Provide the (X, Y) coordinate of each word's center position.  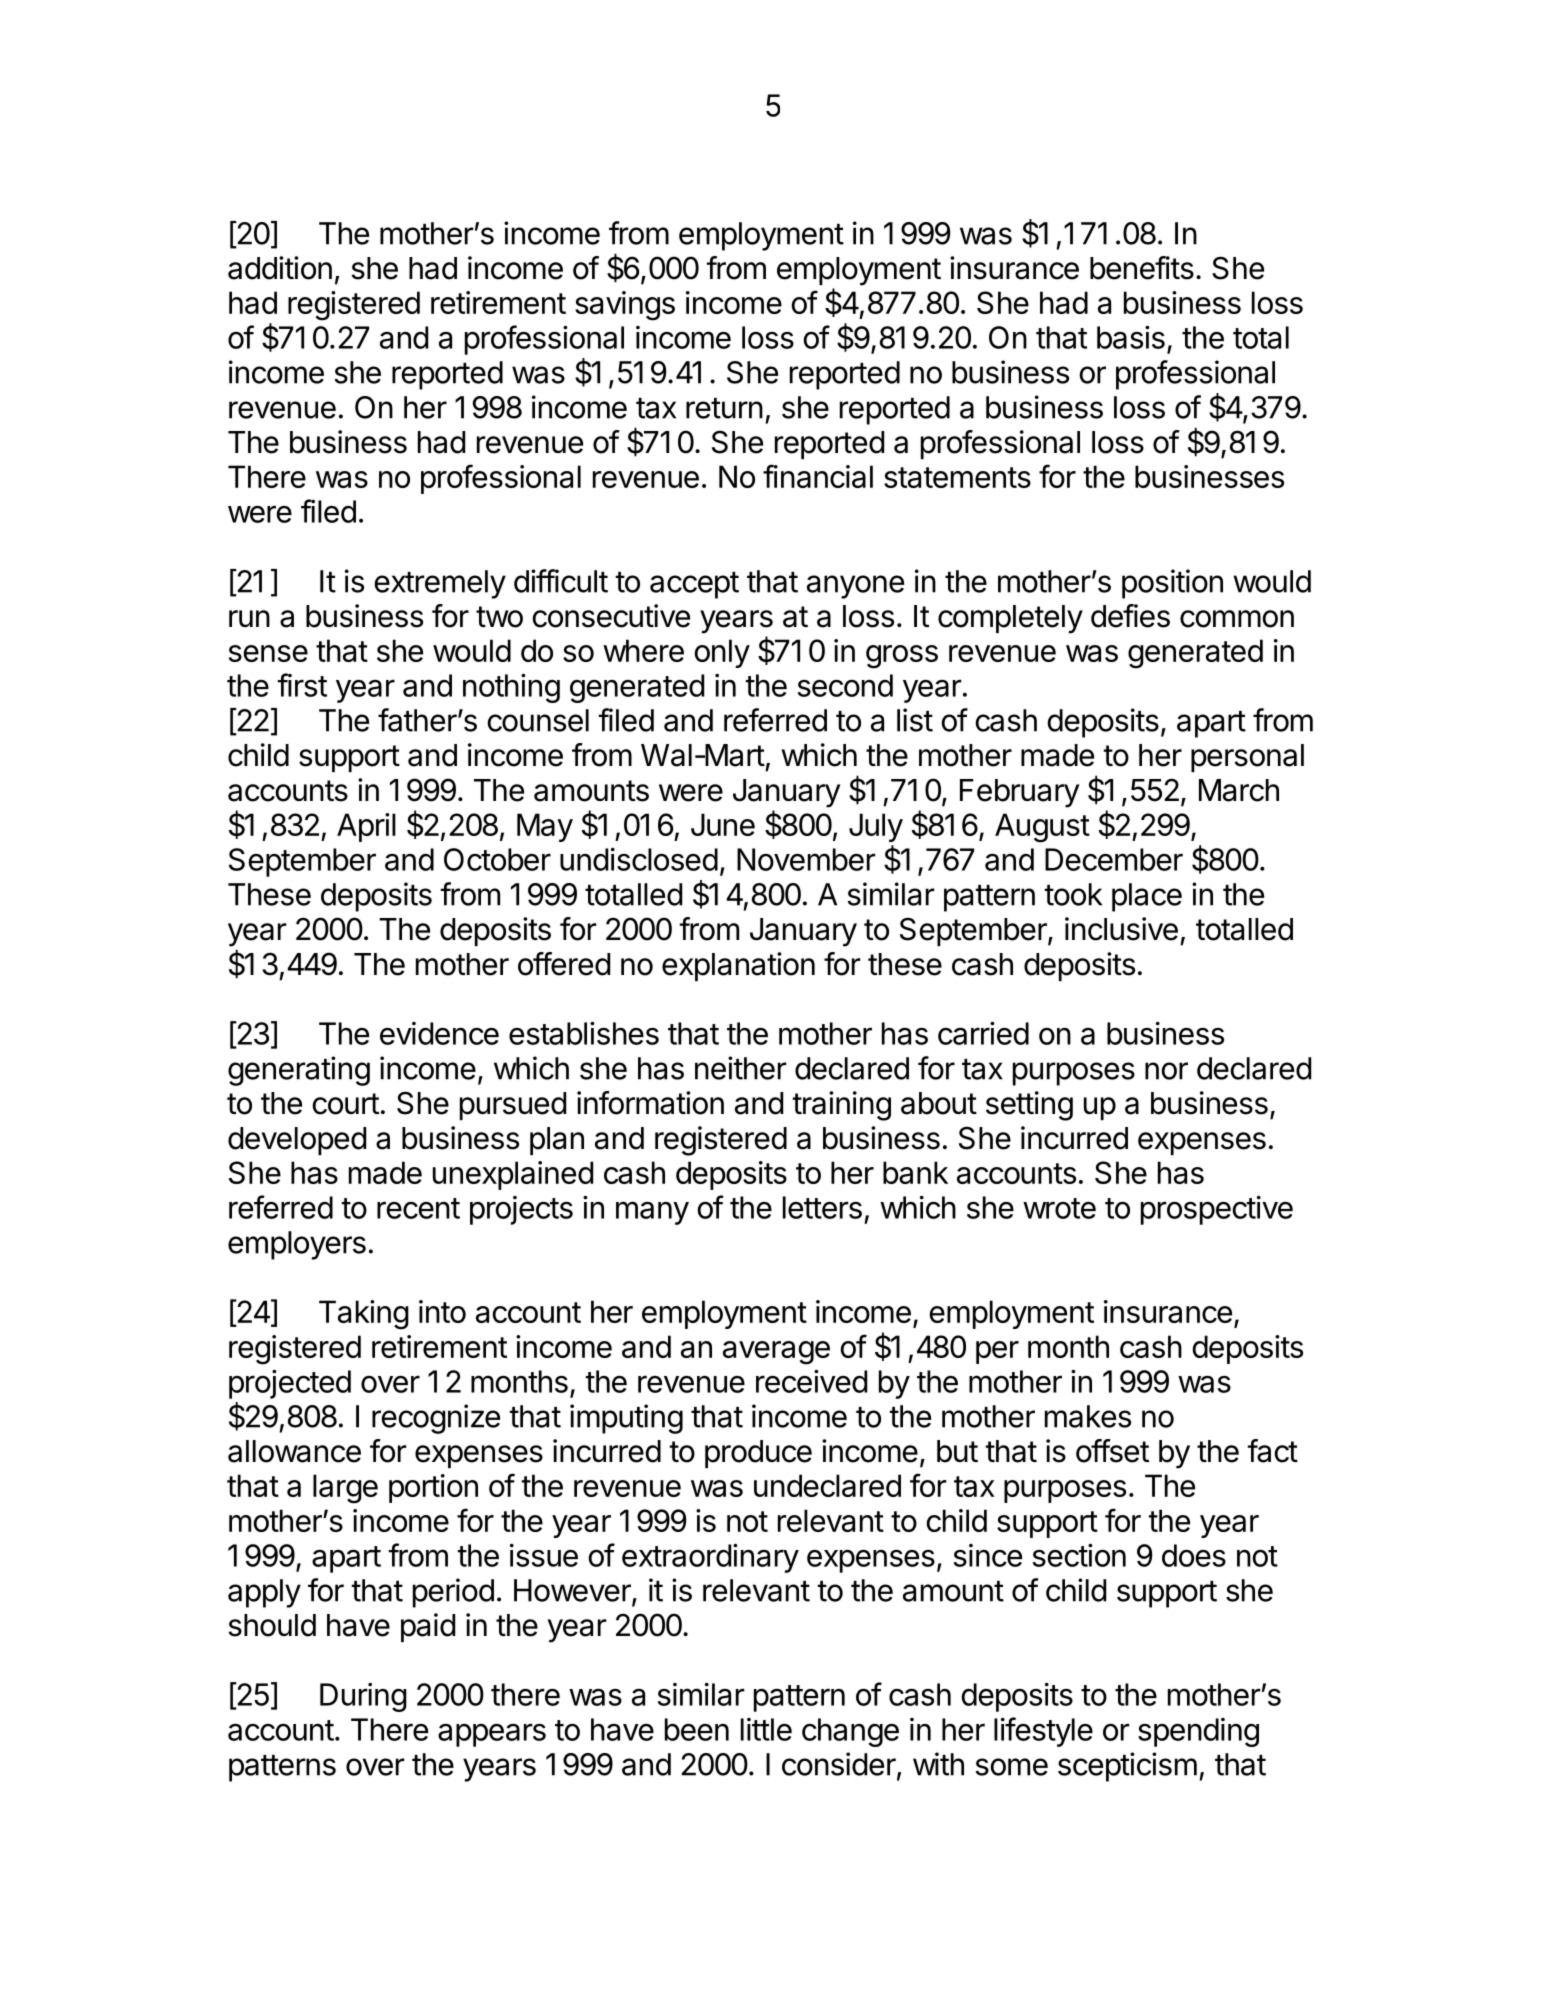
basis (1131, 337)
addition (280, 268)
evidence (439, 1033)
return (724, 408)
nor (1166, 1071)
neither (741, 1068)
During (363, 1697)
